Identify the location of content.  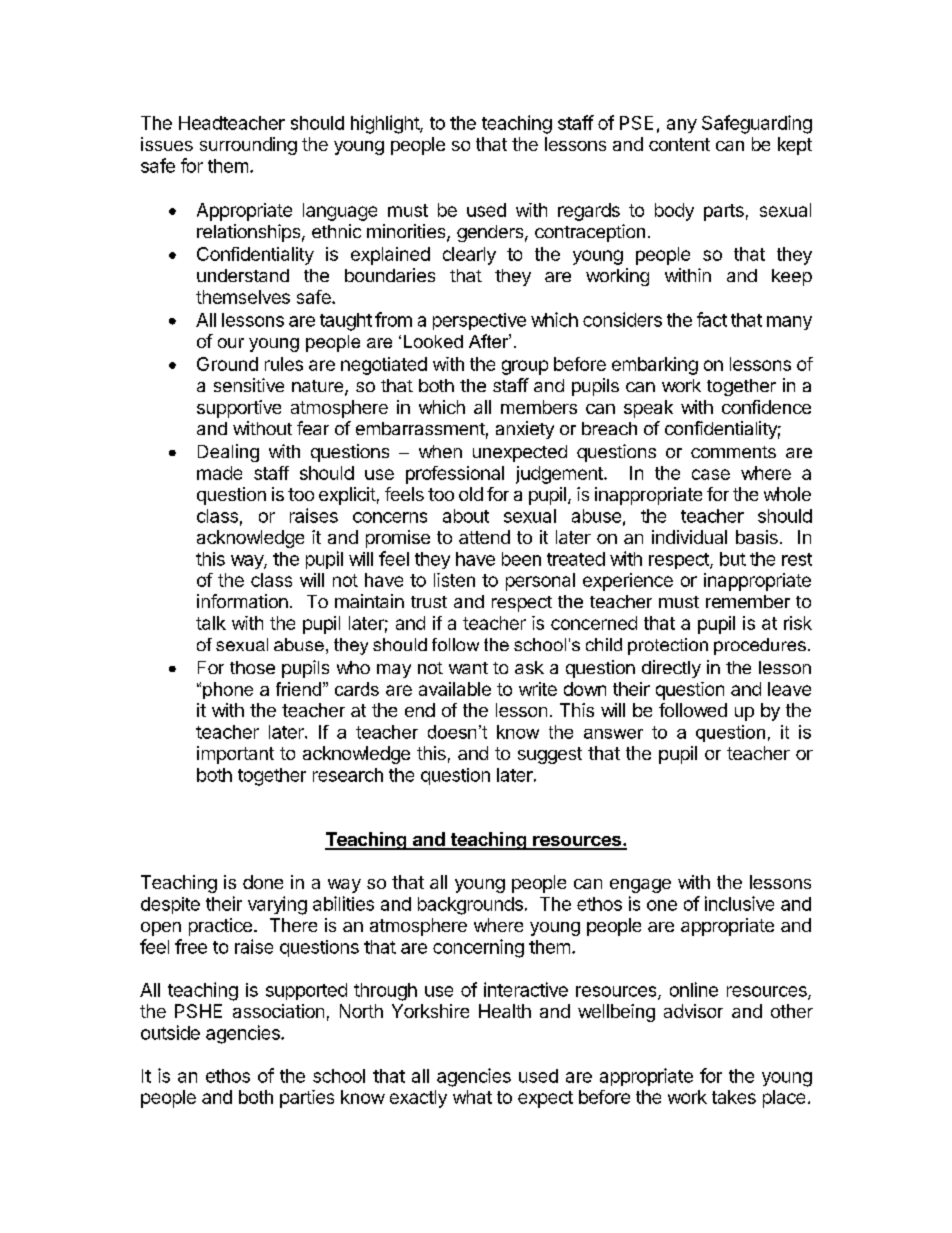
(679, 144).
